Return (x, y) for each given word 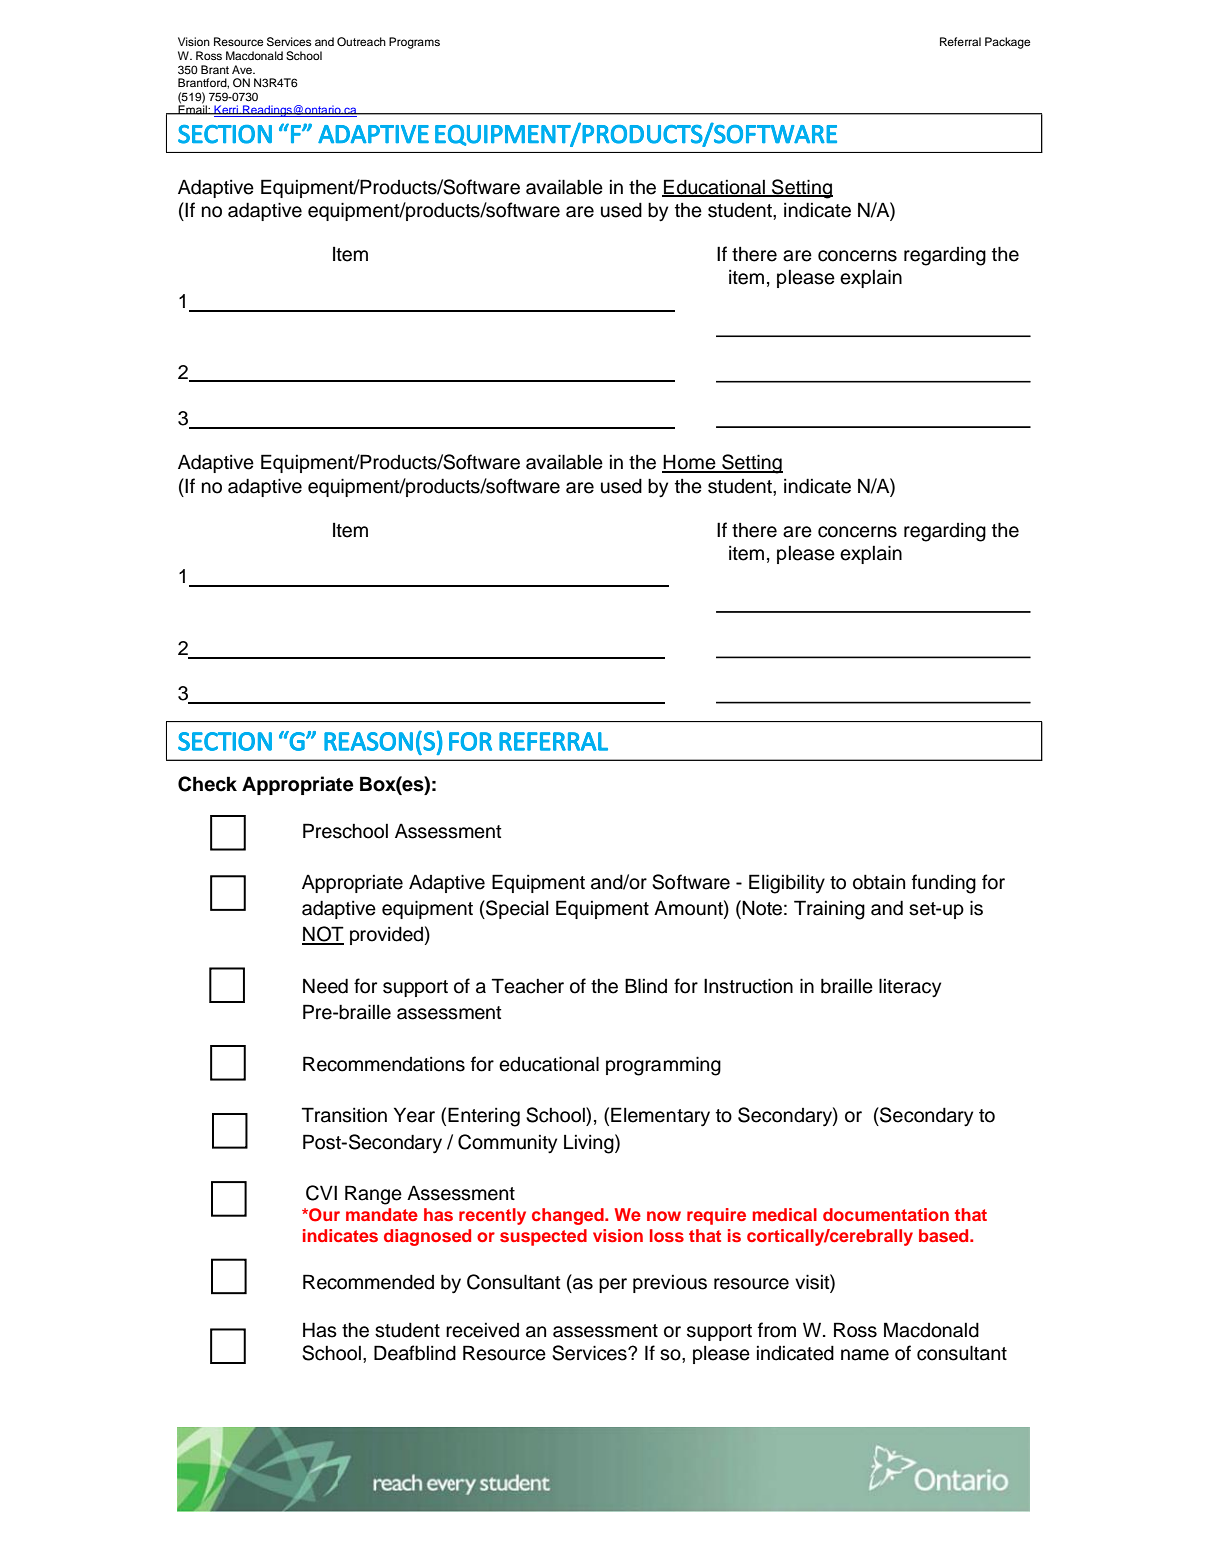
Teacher (528, 986)
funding (944, 884)
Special (516, 909)
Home (690, 463)
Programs (414, 43)
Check (207, 784)
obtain (879, 882)
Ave (243, 69)
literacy (910, 988)
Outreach (361, 42)
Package (1007, 43)
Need (325, 986)
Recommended (368, 1282)
